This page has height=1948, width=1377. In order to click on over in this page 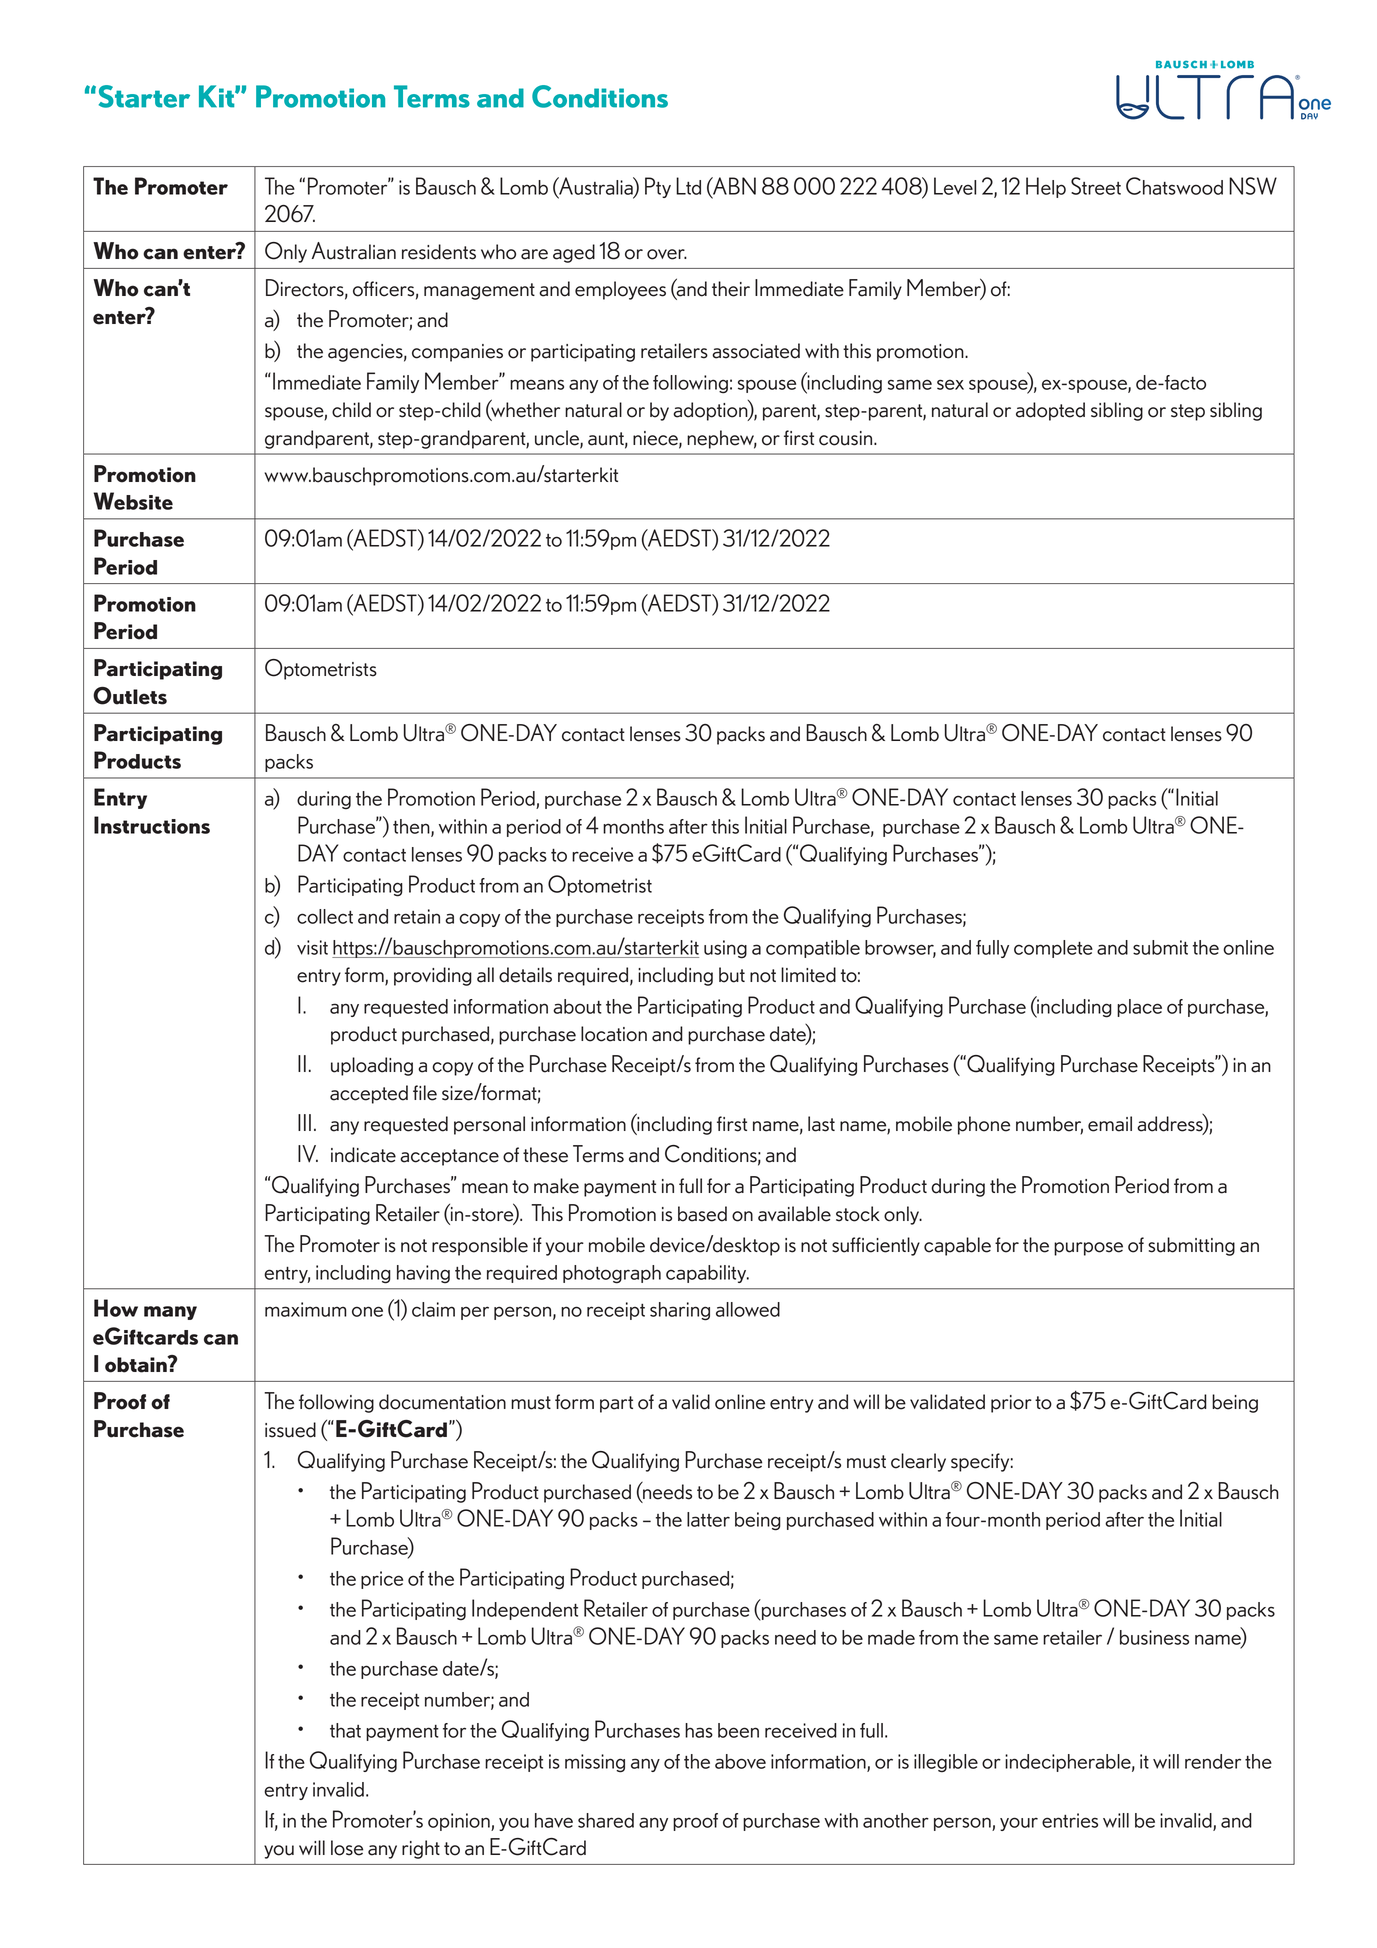, I will do `click(667, 254)`.
